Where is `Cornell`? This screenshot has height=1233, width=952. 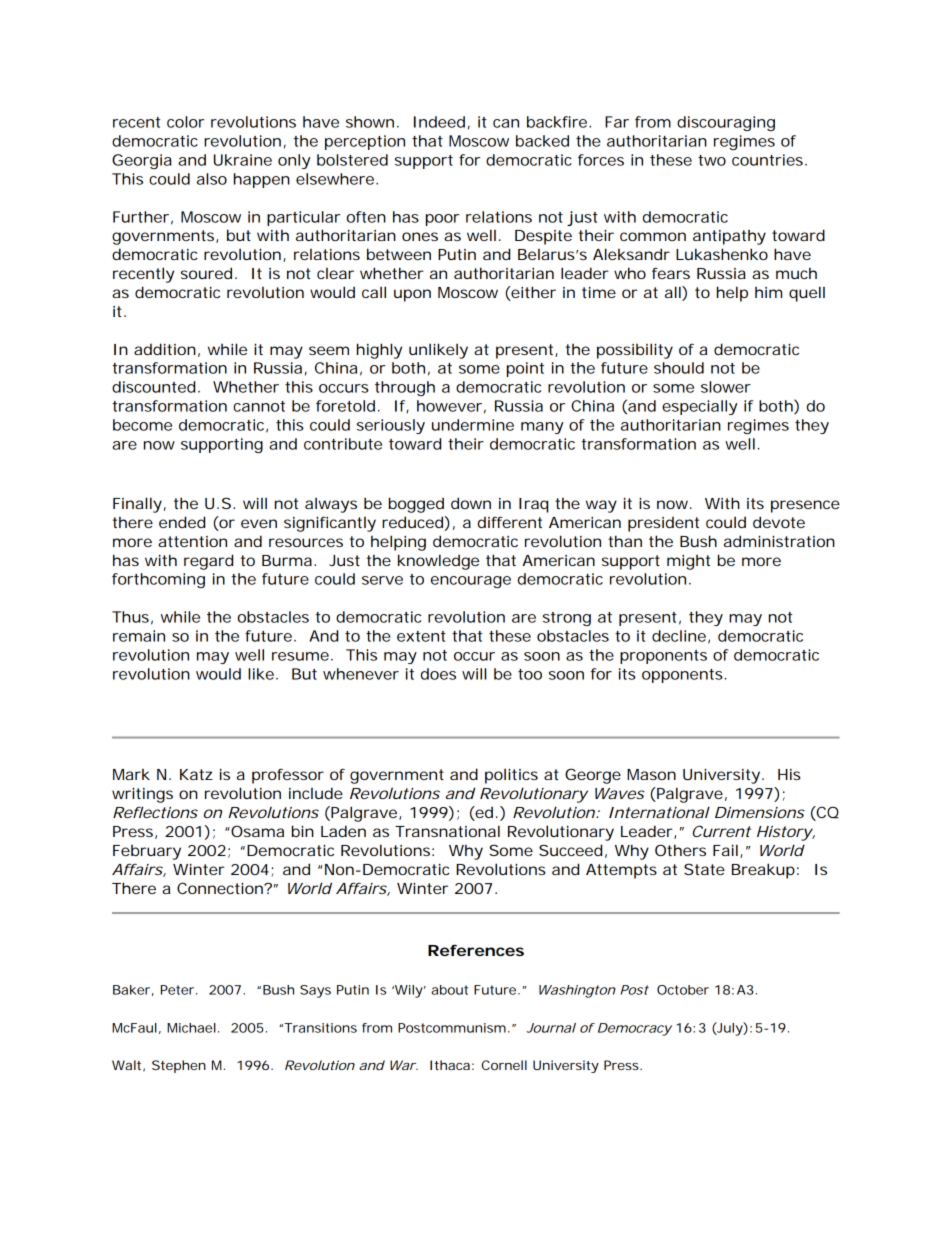
Cornell is located at coordinates (504, 1065).
